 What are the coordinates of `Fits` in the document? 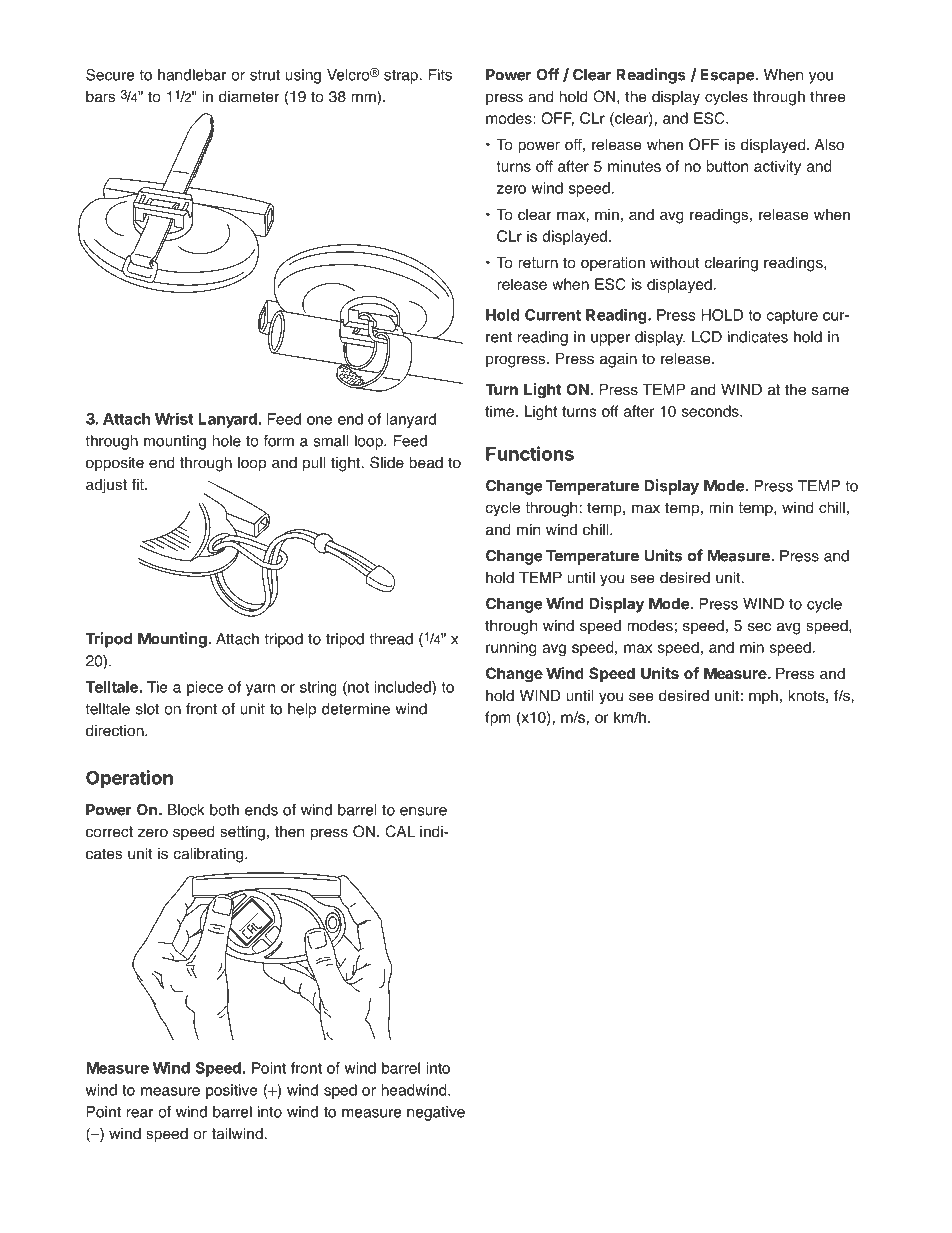 It's located at (440, 75).
